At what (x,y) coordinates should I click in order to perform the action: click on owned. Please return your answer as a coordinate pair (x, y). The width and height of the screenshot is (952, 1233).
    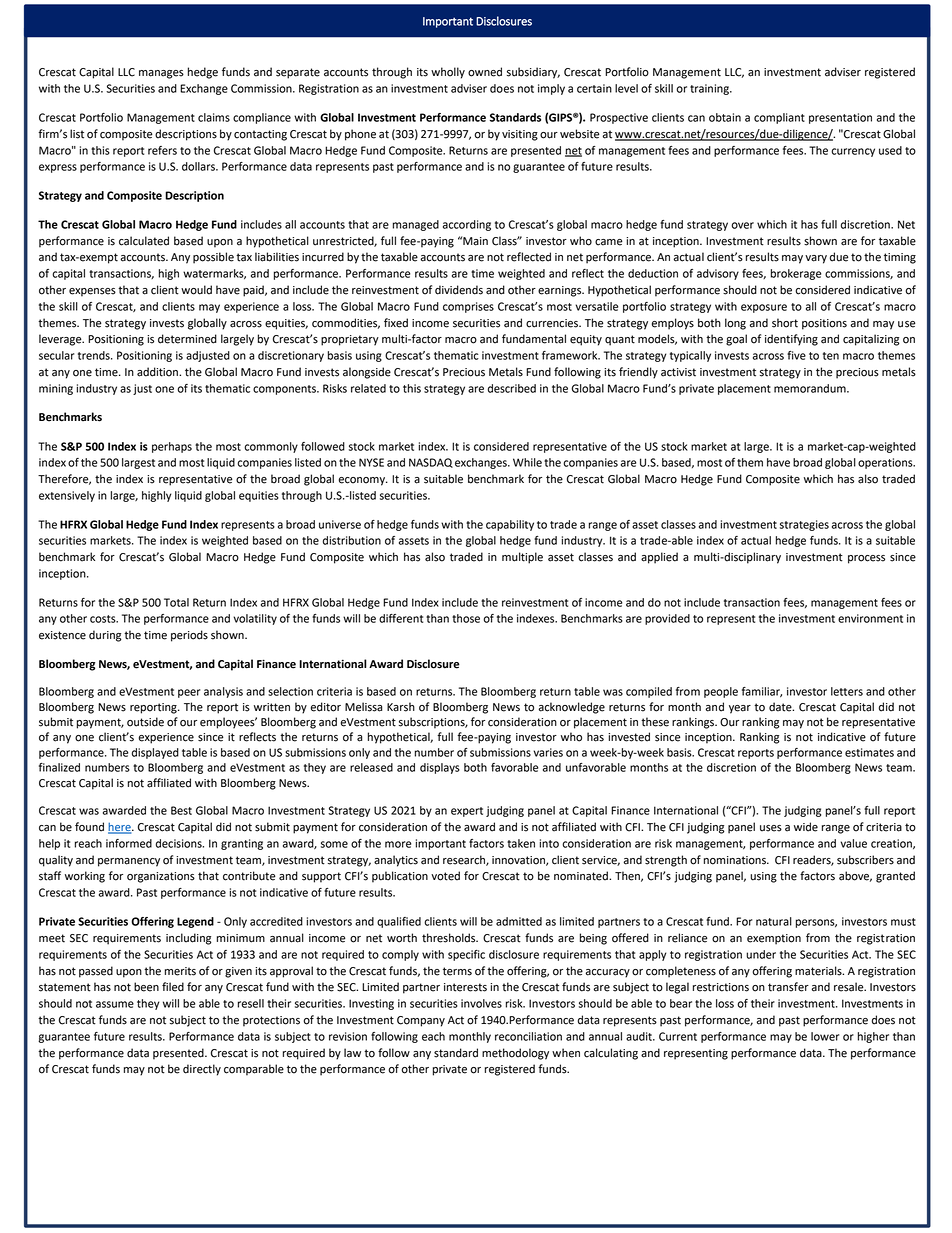
    Looking at the image, I should click on (485, 72).
